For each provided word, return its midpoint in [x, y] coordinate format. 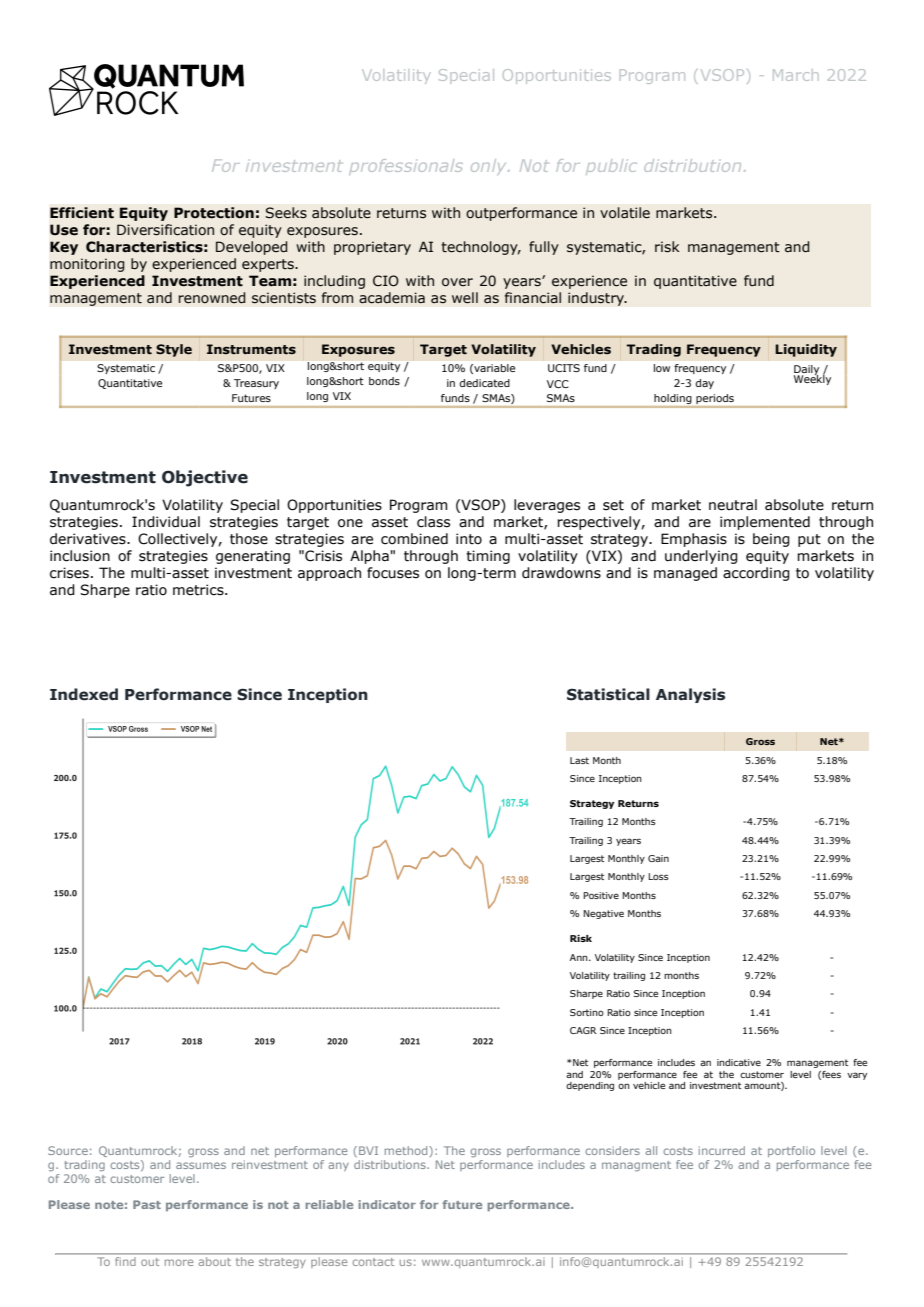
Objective [205, 478]
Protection [214, 213]
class [433, 522]
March [796, 75]
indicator [387, 1204]
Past [147, 1204]
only [490, 166]
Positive [601, 895]
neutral [733, 505]
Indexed [84, 694]
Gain [658, 858]
